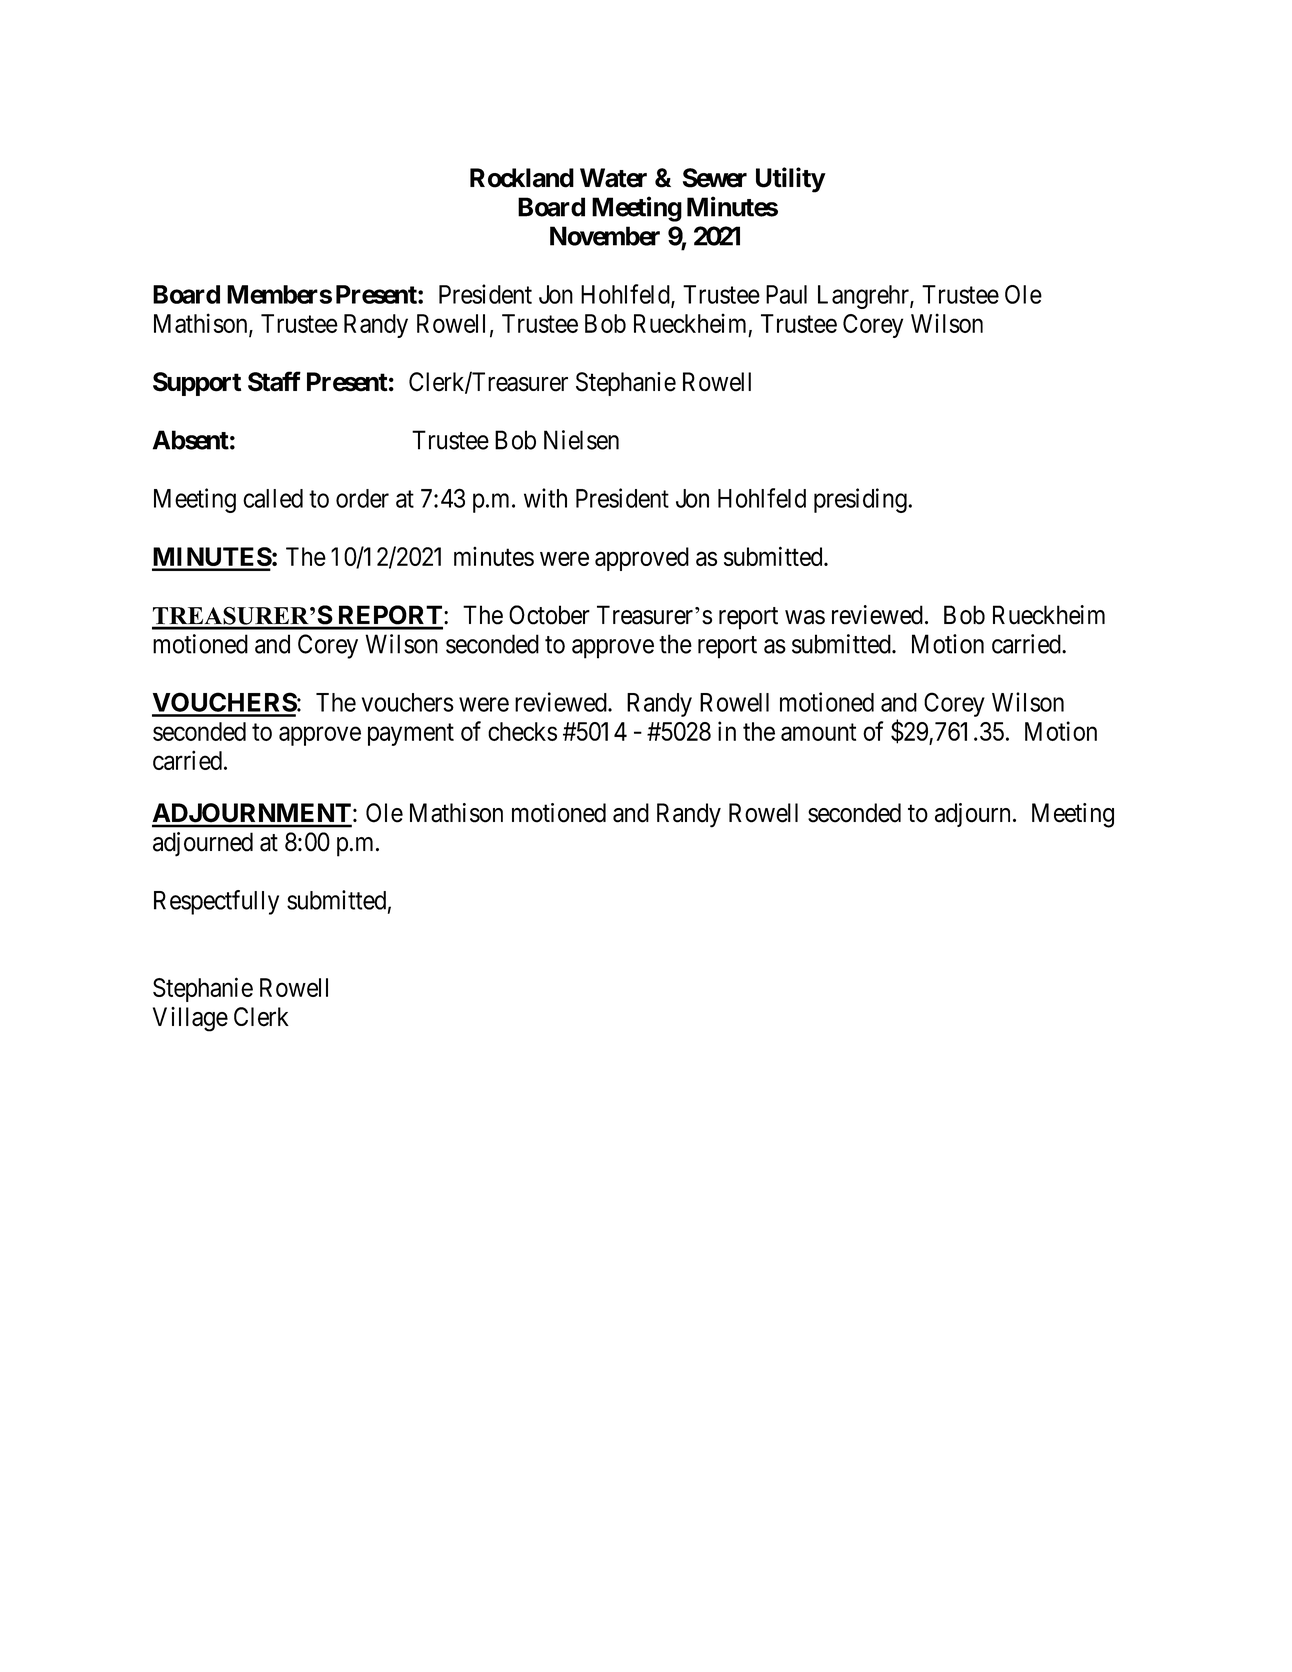 Image resolution: width=1292 pixels, height=1672 pixels. What do you see at coordinates (545, 498) in the page?
I see `with` at bounding box center [545, 498].
